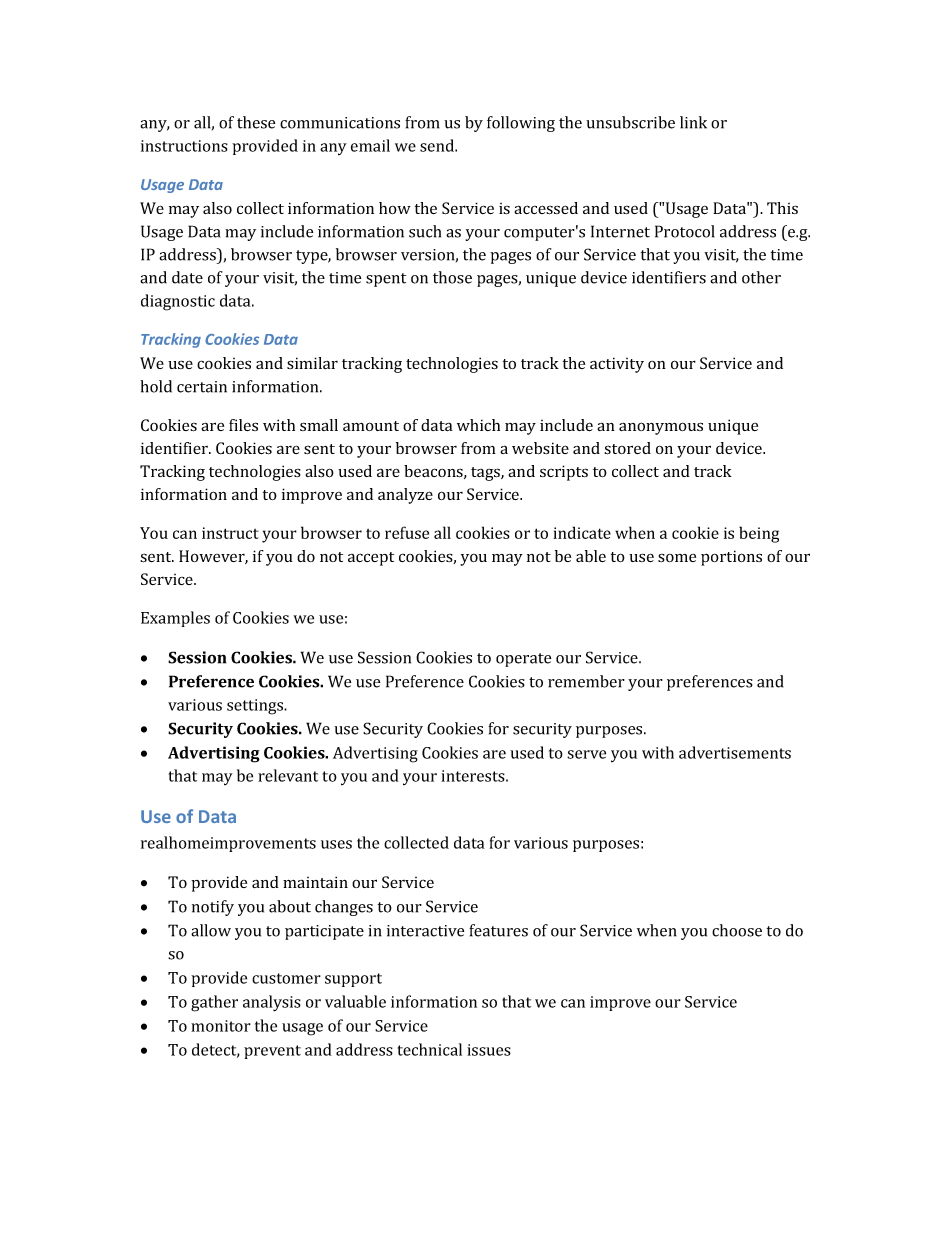 The width and height of the screenshot is (952, 1233). I want to click on issues, so click(489, 1050).
